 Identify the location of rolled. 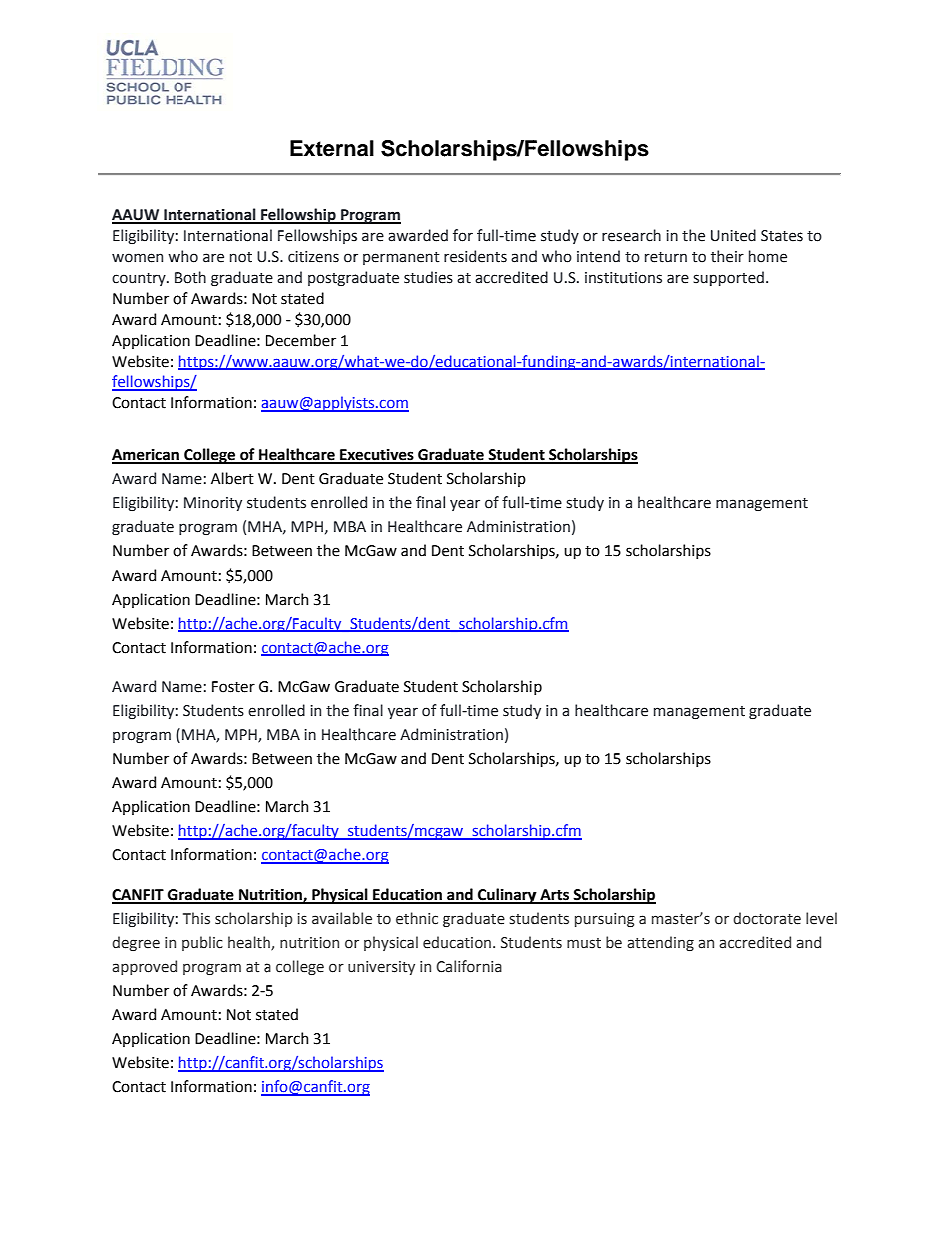
(285, 710).
